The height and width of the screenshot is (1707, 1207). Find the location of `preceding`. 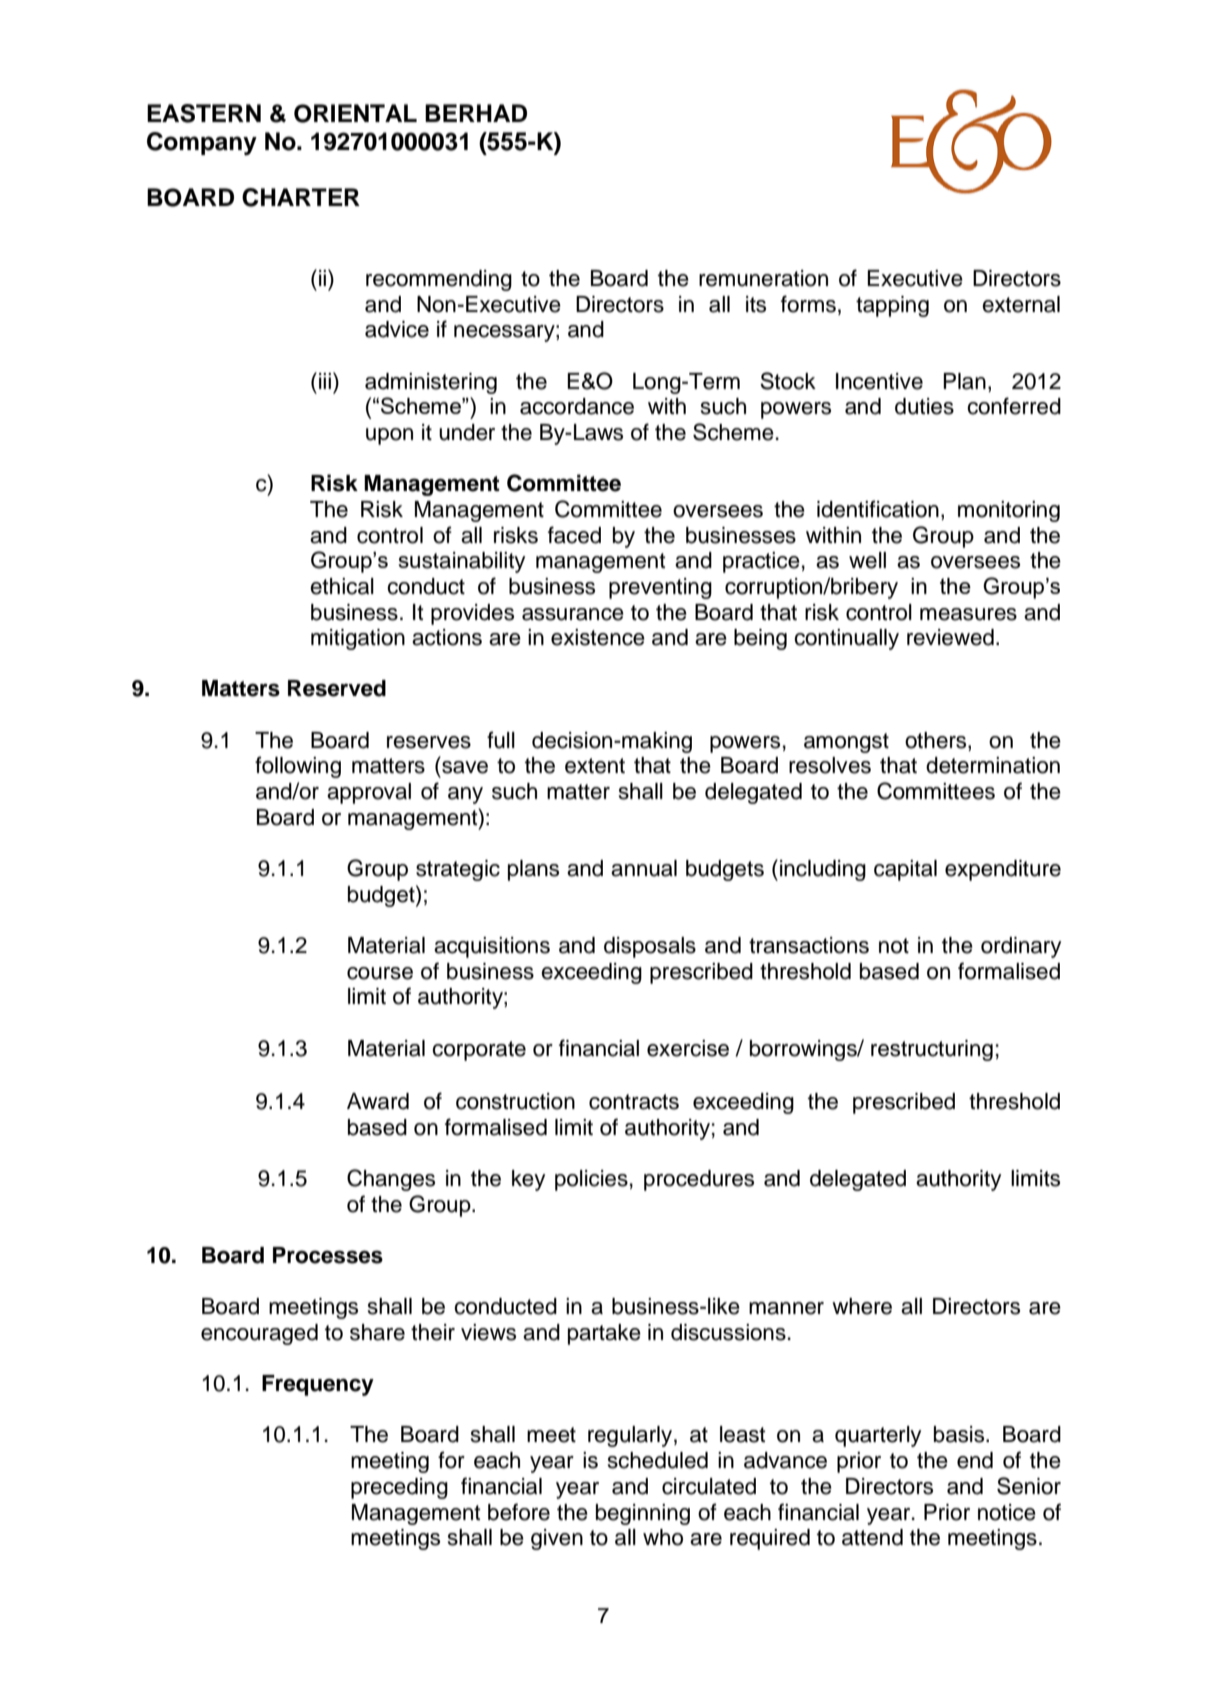

preceding is located at coordinates (399, 1488).
